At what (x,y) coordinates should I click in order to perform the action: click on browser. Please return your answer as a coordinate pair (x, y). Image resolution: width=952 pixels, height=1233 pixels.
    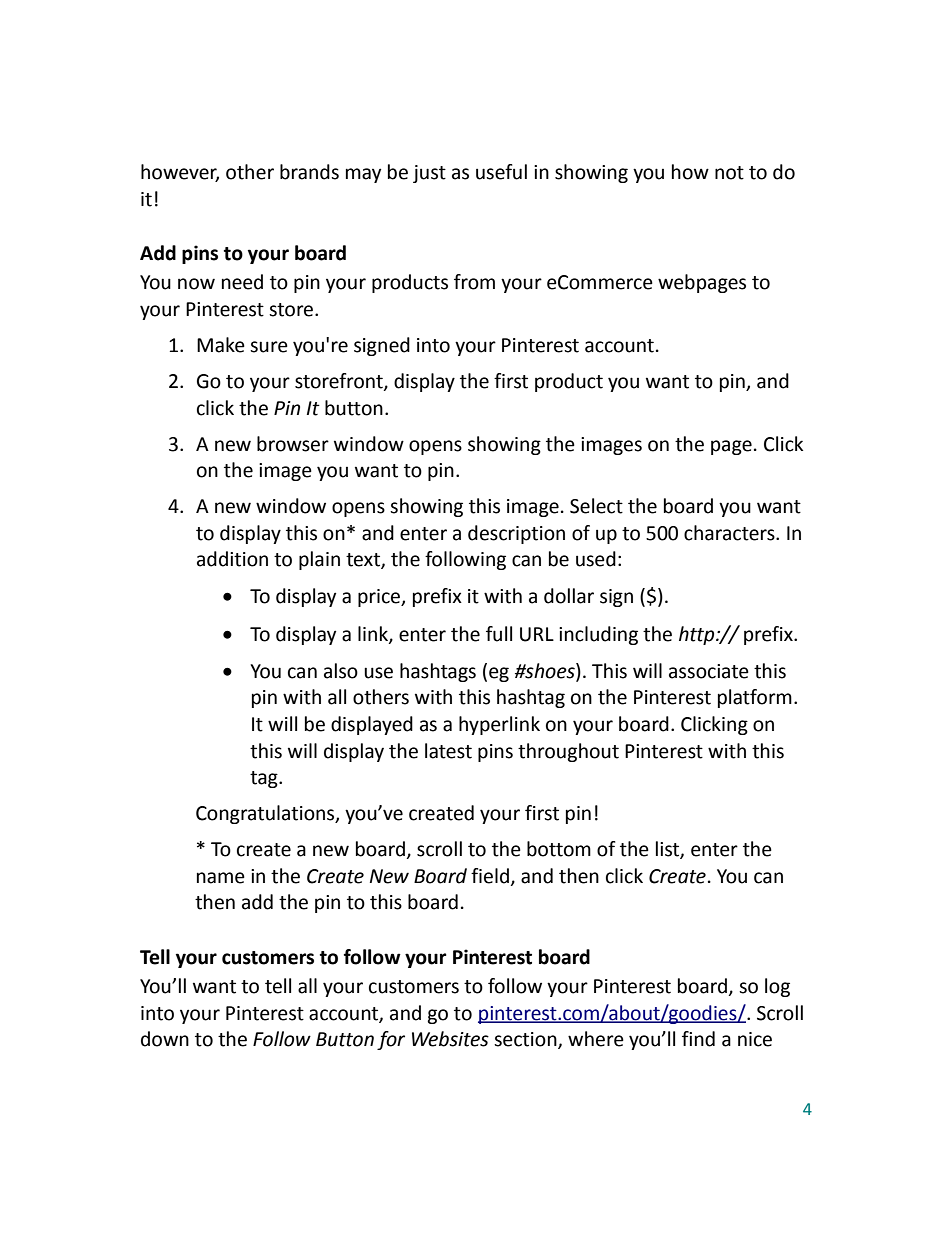
    Looking at the image, I should click on (293, 444).
